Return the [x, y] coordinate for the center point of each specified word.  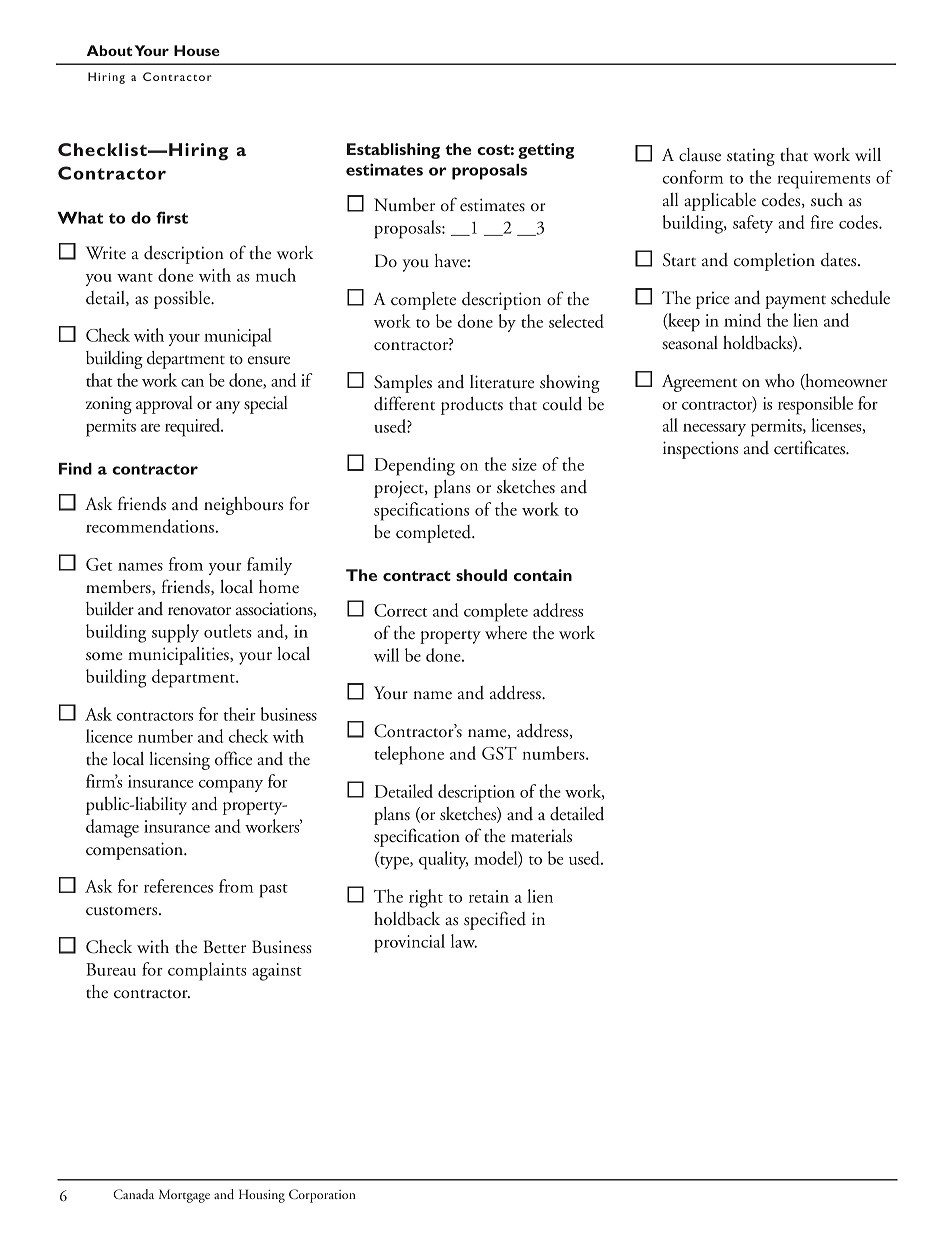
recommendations [150, 526]
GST [499, 753]
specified [495, 920]
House [197, 50]
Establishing [393, 151]
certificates [811, 447]
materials [541, 836]
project [400, 489]
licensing [179, 761]
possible [183, 300]
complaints [207, 971]
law [464, 941]
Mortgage [184, 1196]
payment [795, 302]
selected [576, 321]
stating [751, 157]
